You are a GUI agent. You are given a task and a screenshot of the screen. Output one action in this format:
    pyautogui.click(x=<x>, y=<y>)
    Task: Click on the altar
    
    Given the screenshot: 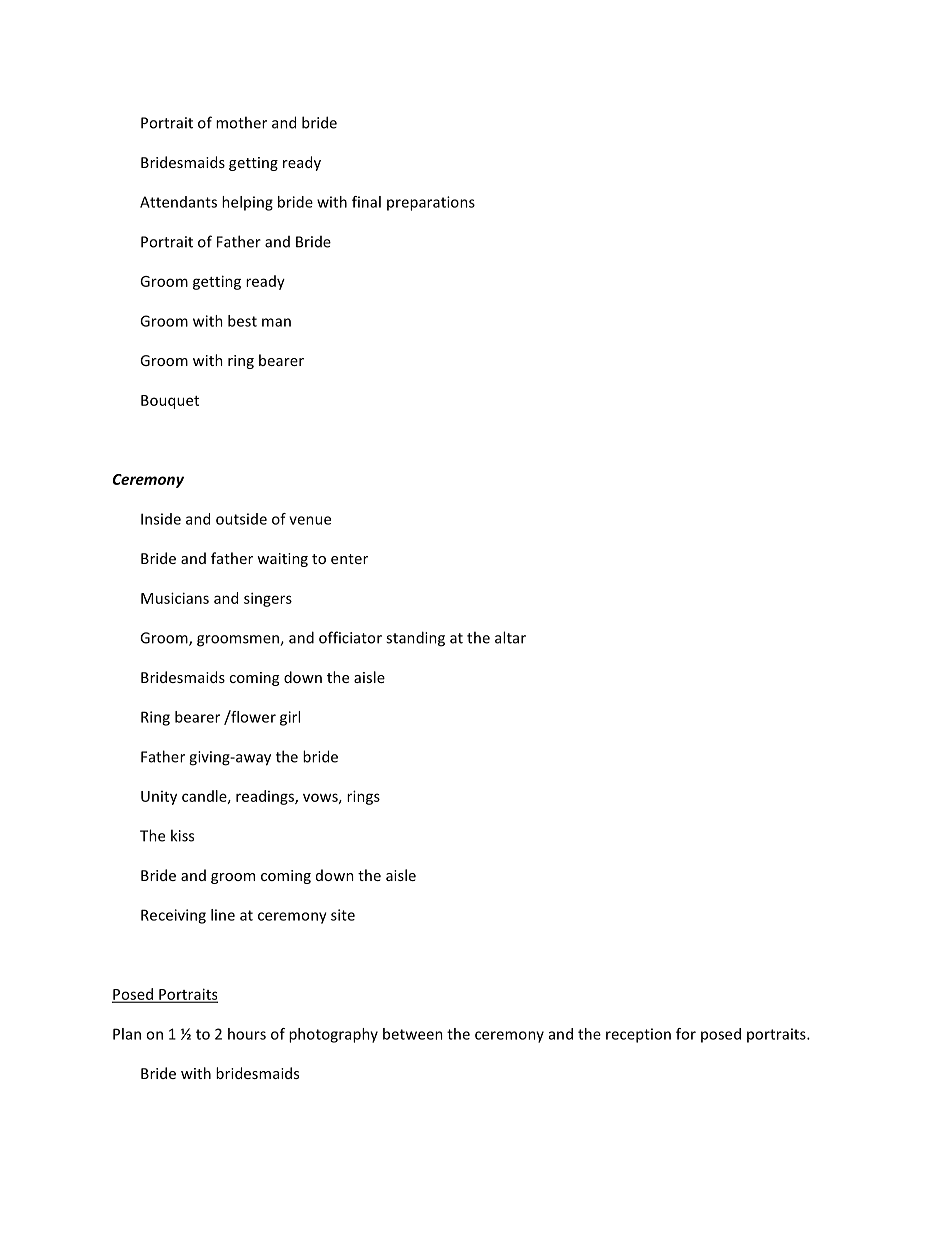 What is the action you would take?
    pyautogui.click(x=510, y=637)
